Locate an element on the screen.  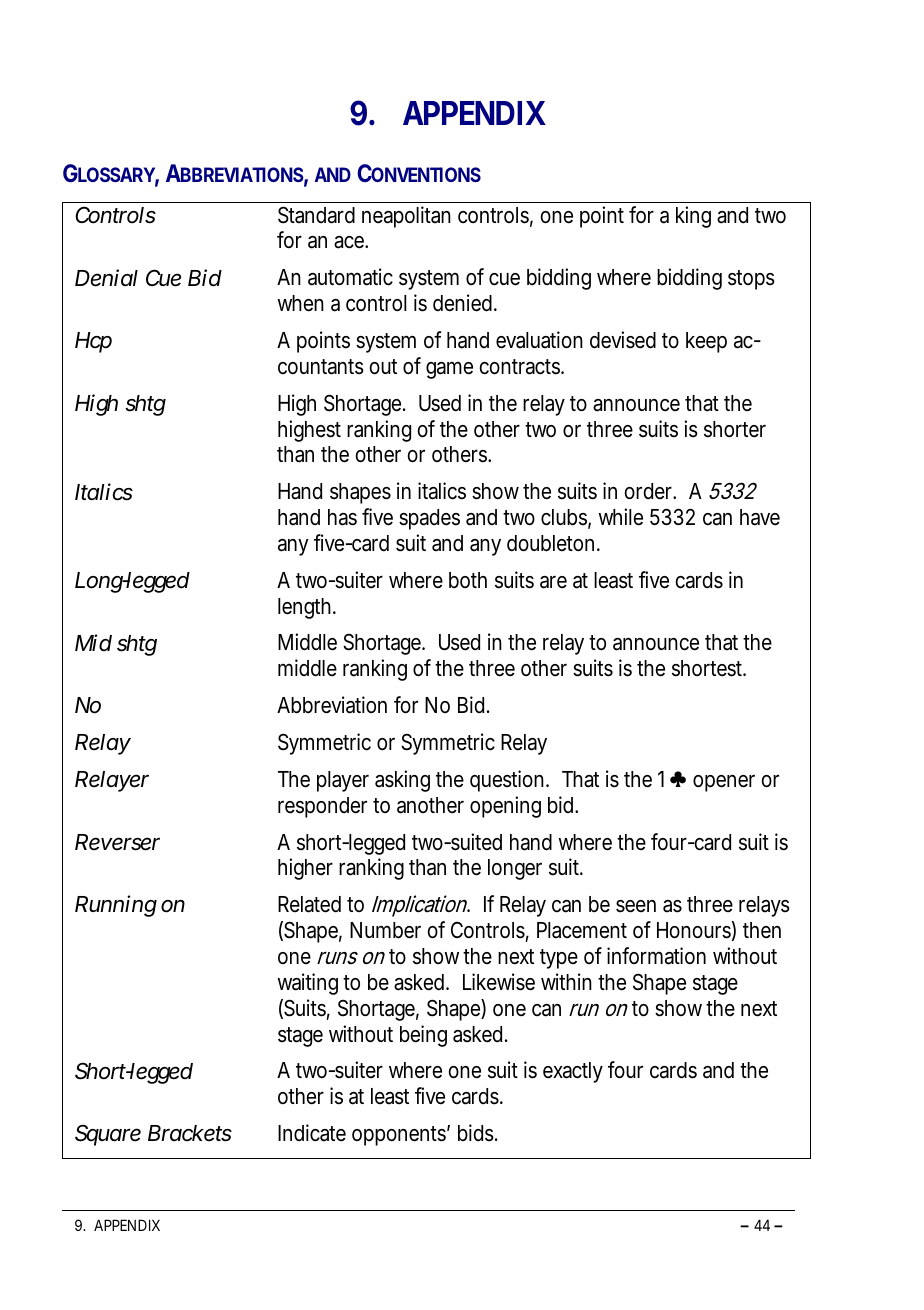
Square is located at coordinates (108, 1135).
